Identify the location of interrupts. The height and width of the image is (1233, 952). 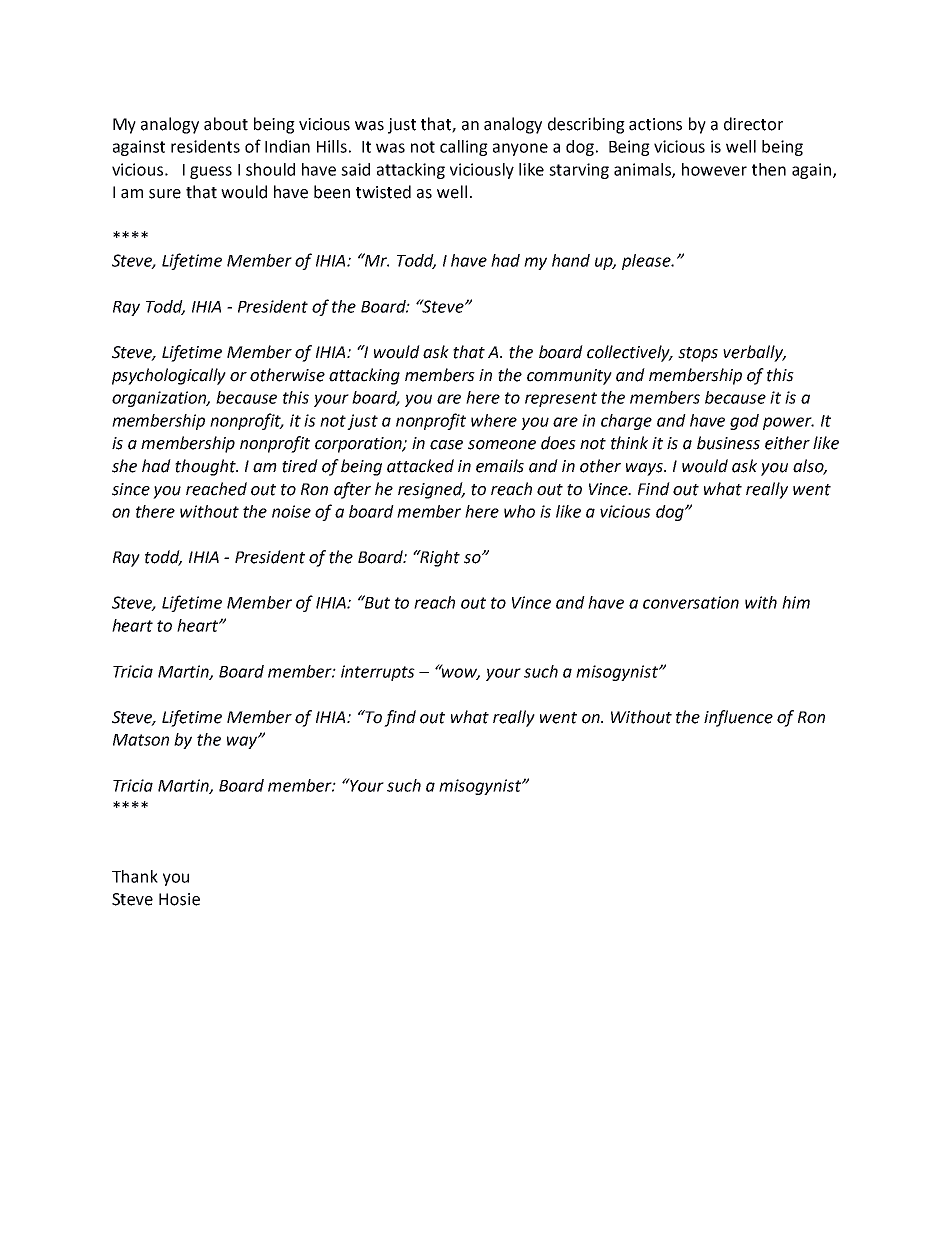
(378, 673).
